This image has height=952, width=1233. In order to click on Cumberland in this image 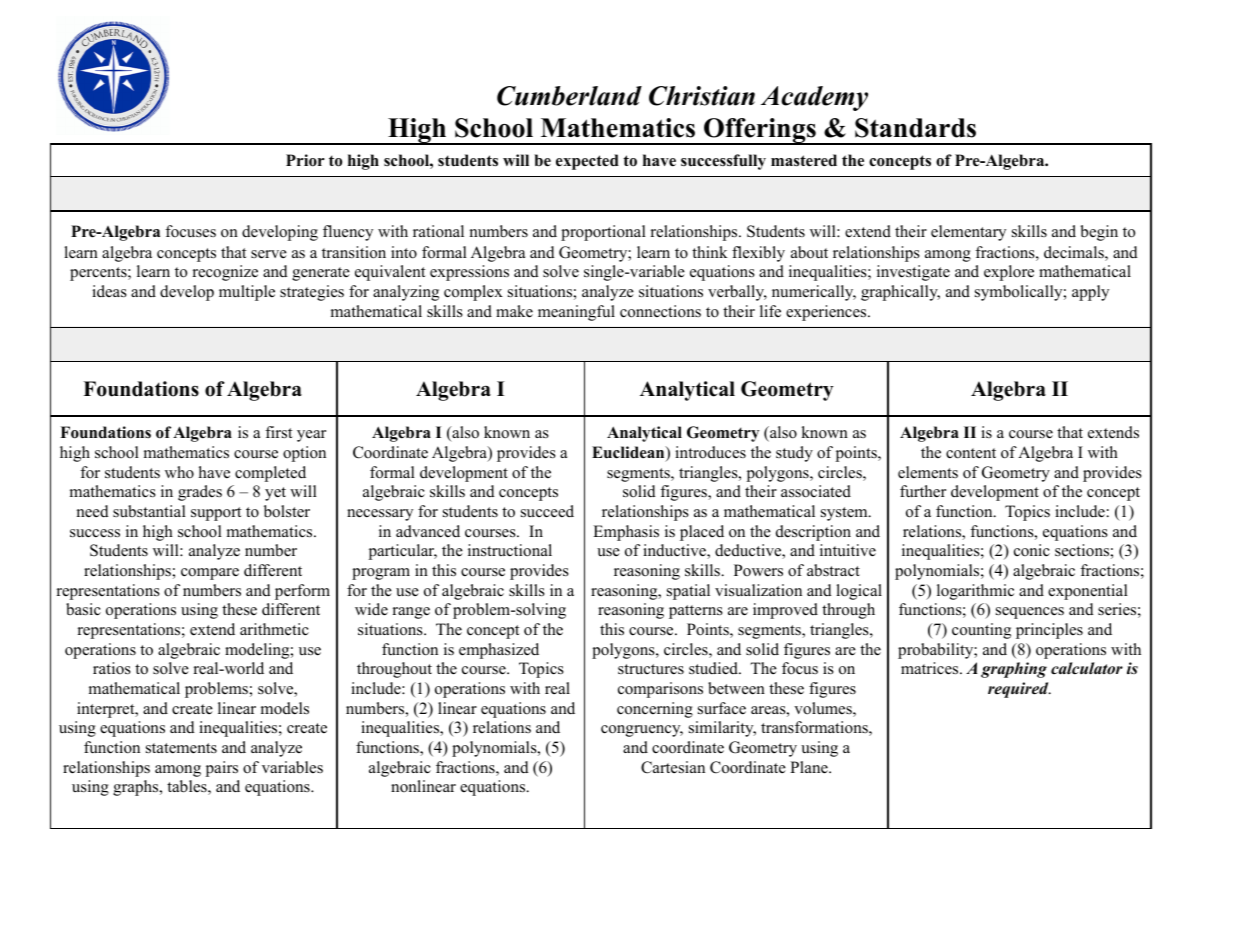, I will do `click(569, 96)`.
